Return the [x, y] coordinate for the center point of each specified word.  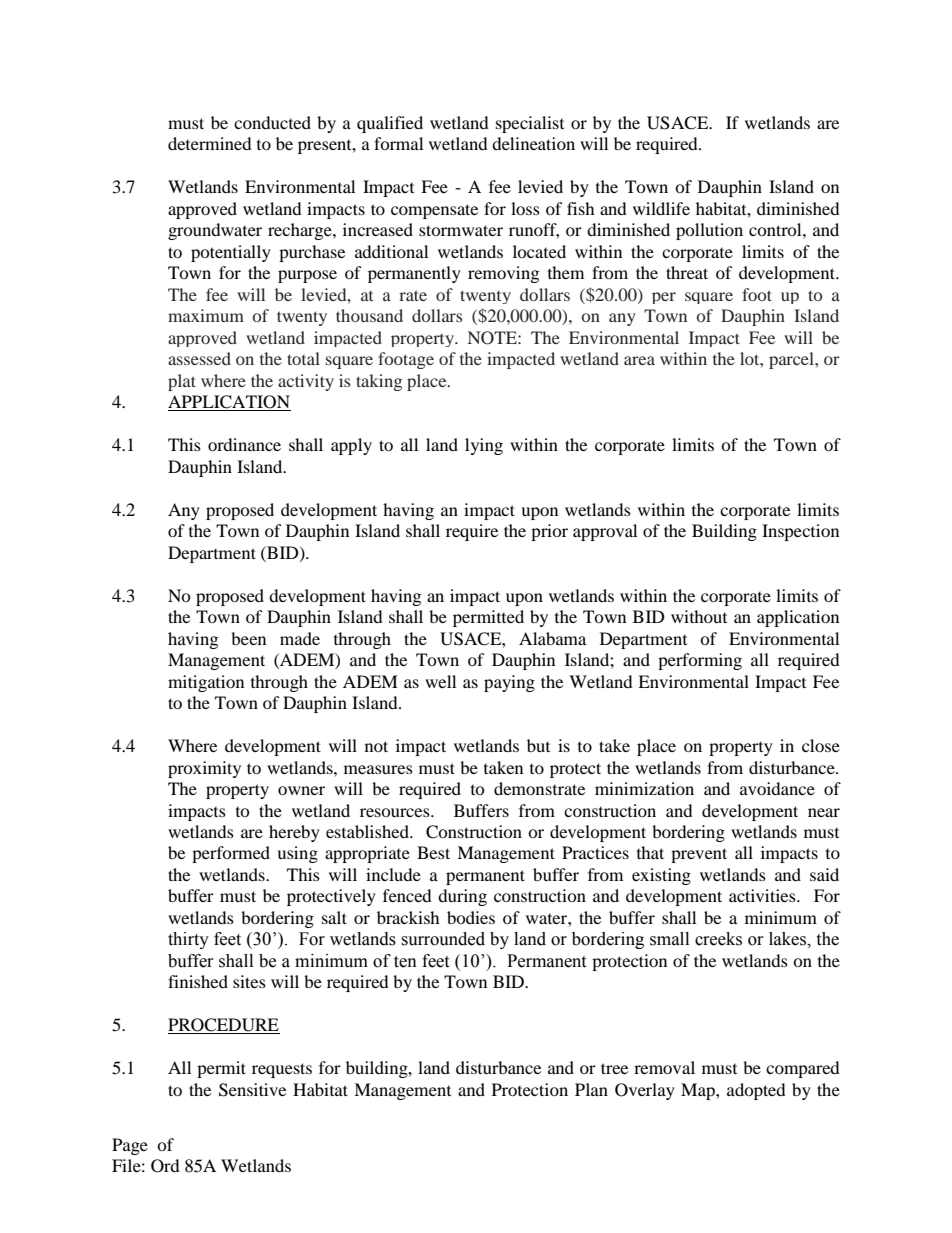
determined [210, 143]
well [440, 681]
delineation [533, 143]
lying [484, 446]
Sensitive [252, 1090]
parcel [792, 360]
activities [763, 895]
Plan [591, 1089]
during [462, 897]
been [248, 638]
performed [231, 854]
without [699, 616]
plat [182, 382]
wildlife [661, 208]
